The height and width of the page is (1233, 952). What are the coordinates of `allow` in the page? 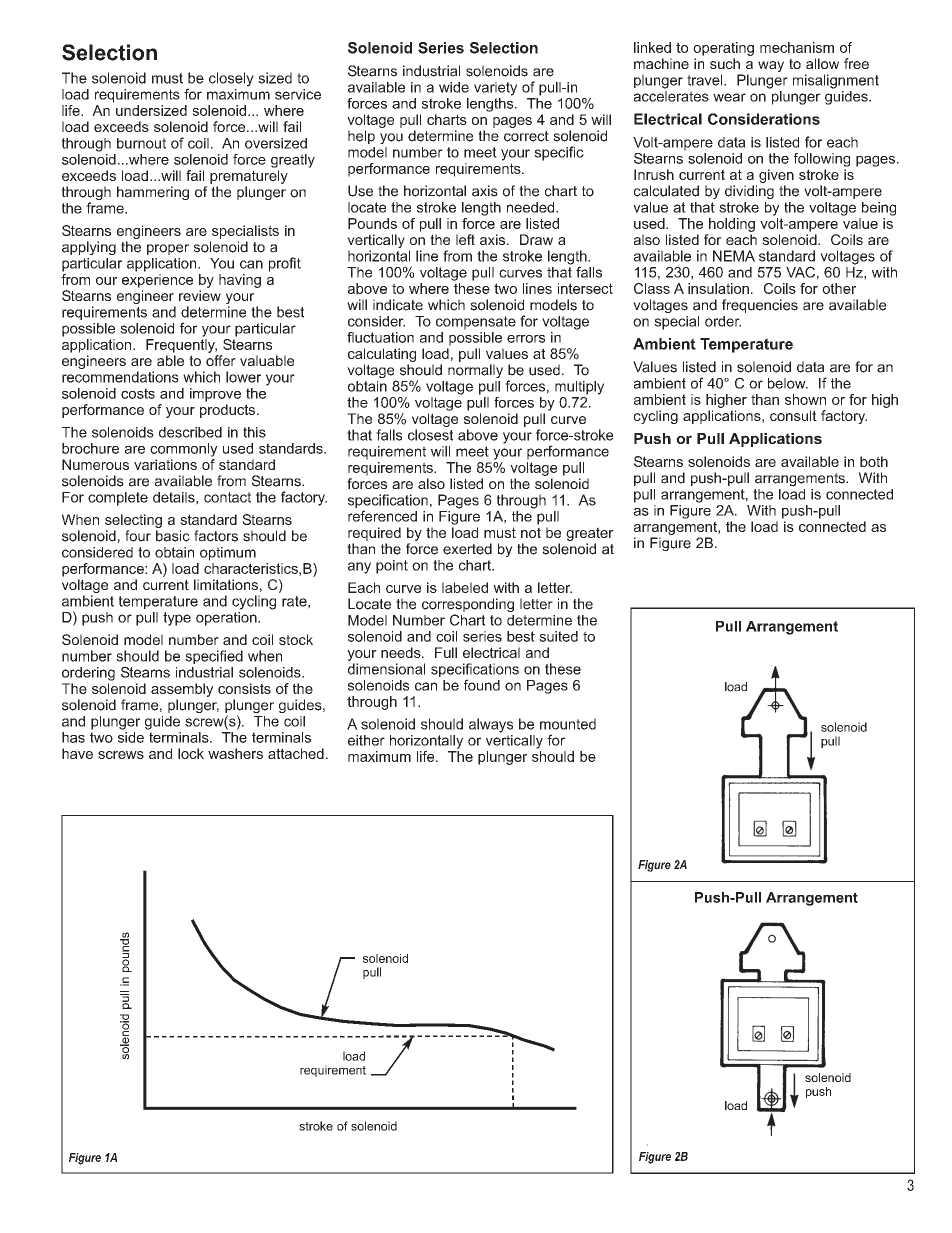 It's located at (822, 63).
